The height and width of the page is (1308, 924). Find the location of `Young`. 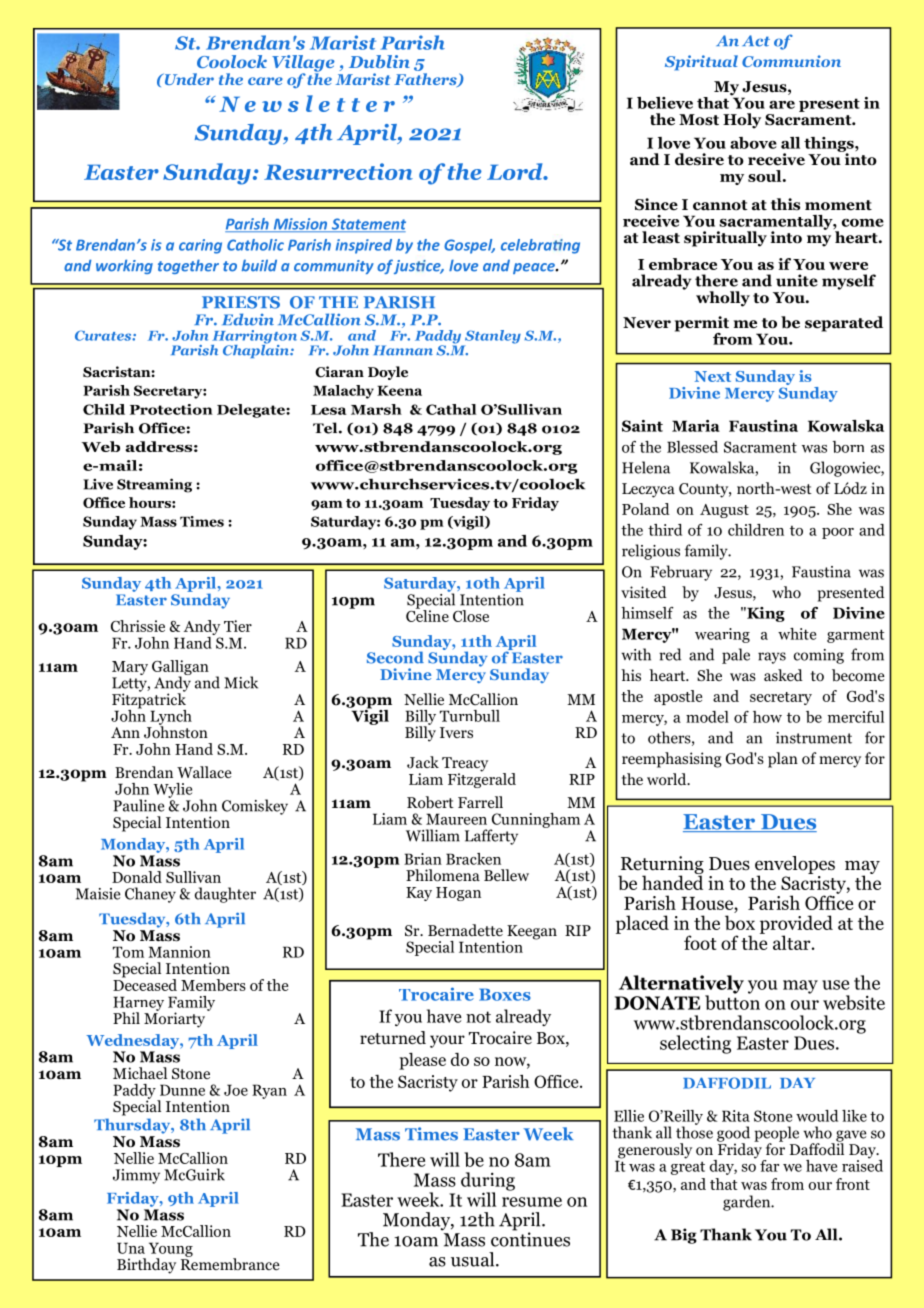

Young is located at coordinates (171, 1250).
